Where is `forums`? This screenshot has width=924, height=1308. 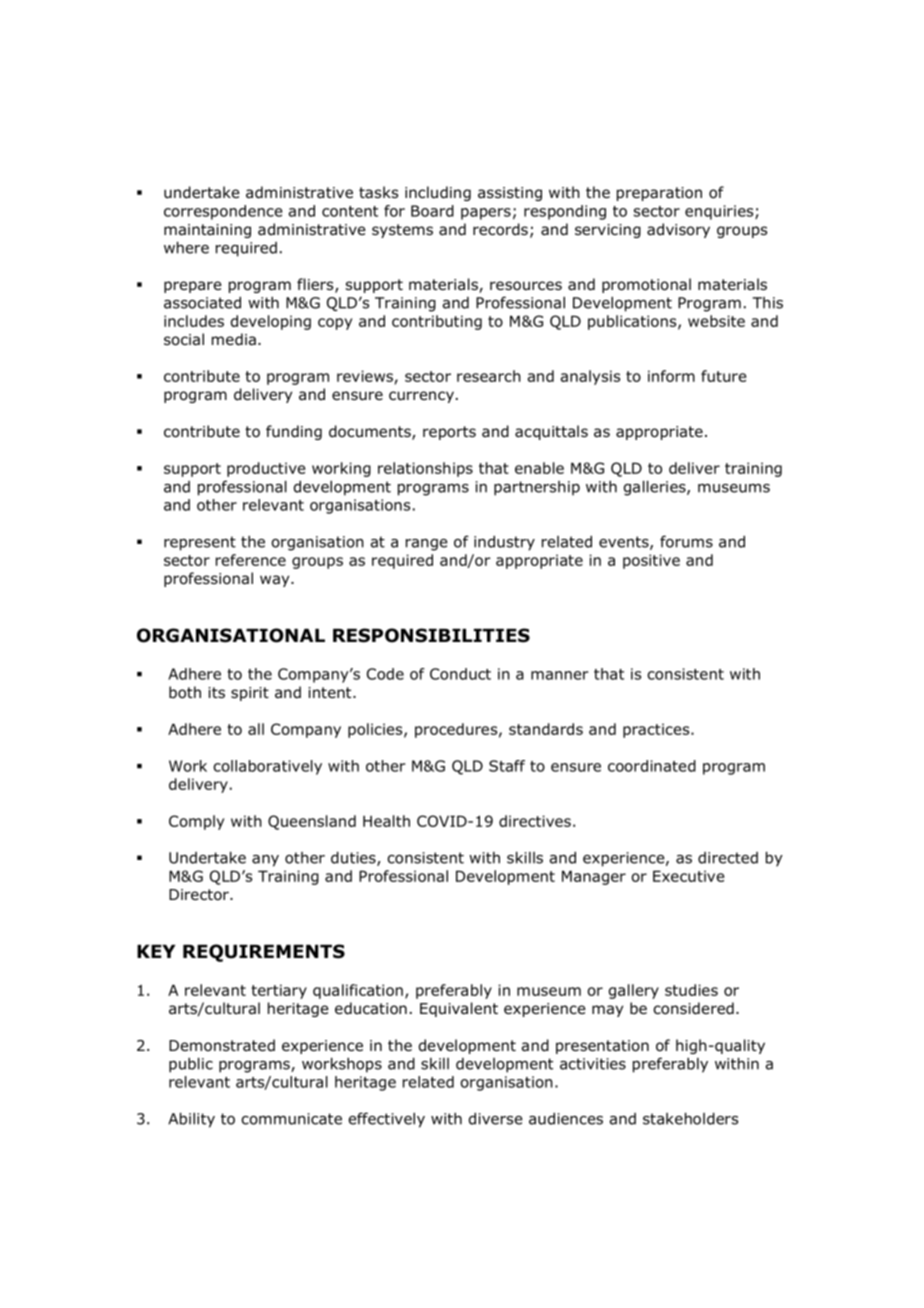 forums is located at coordinates (686, 541).
